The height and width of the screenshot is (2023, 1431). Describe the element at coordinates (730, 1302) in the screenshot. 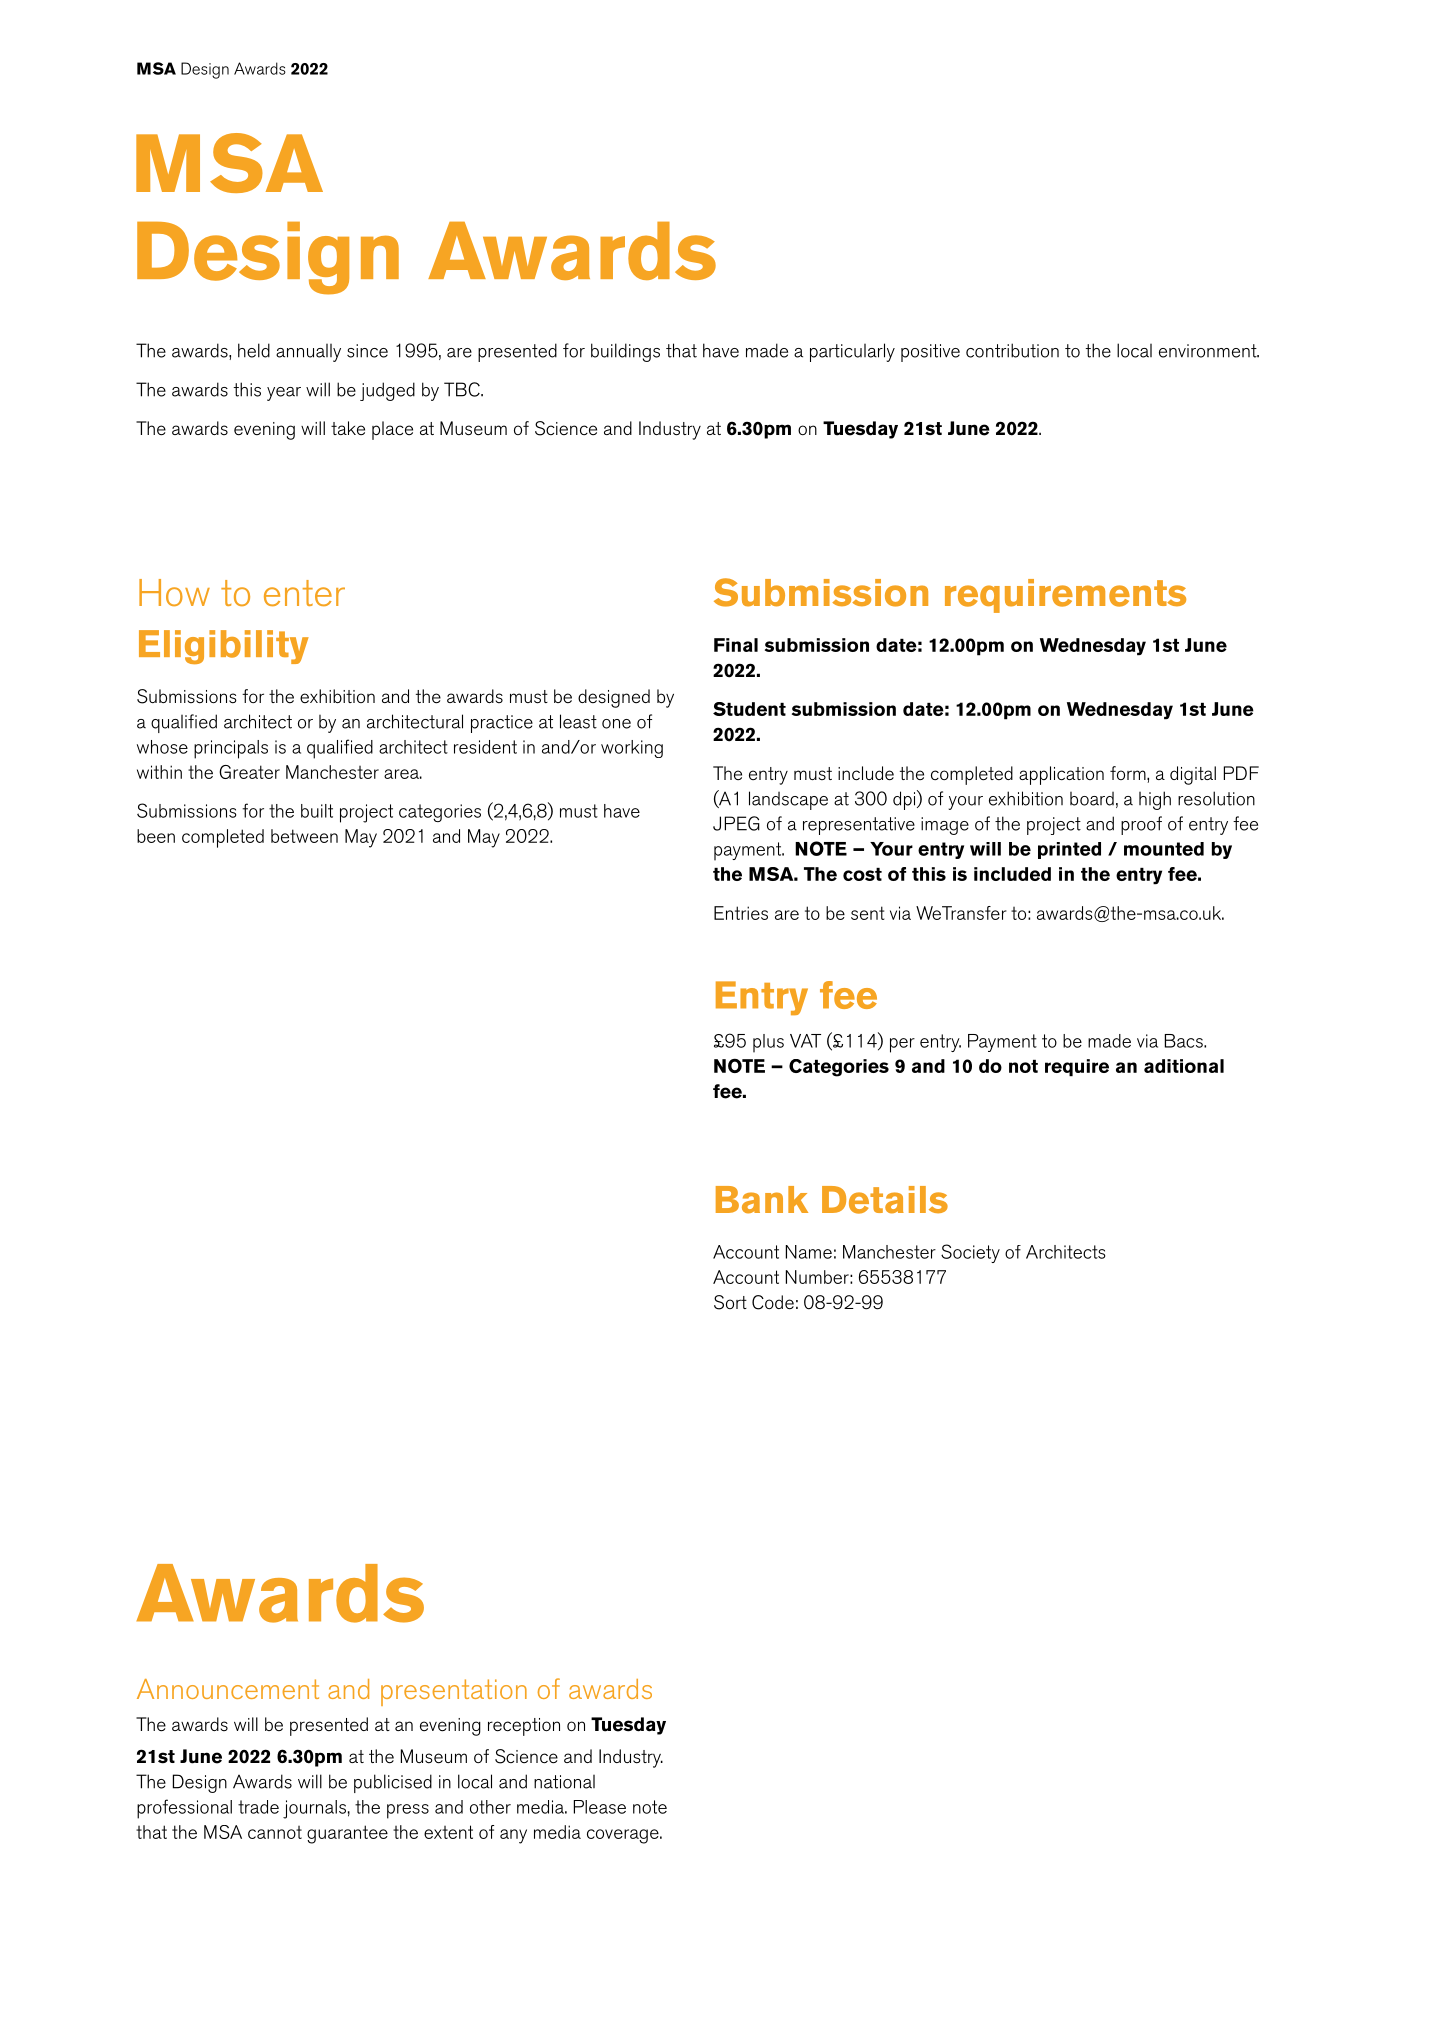

I see `Sort` at that location.
